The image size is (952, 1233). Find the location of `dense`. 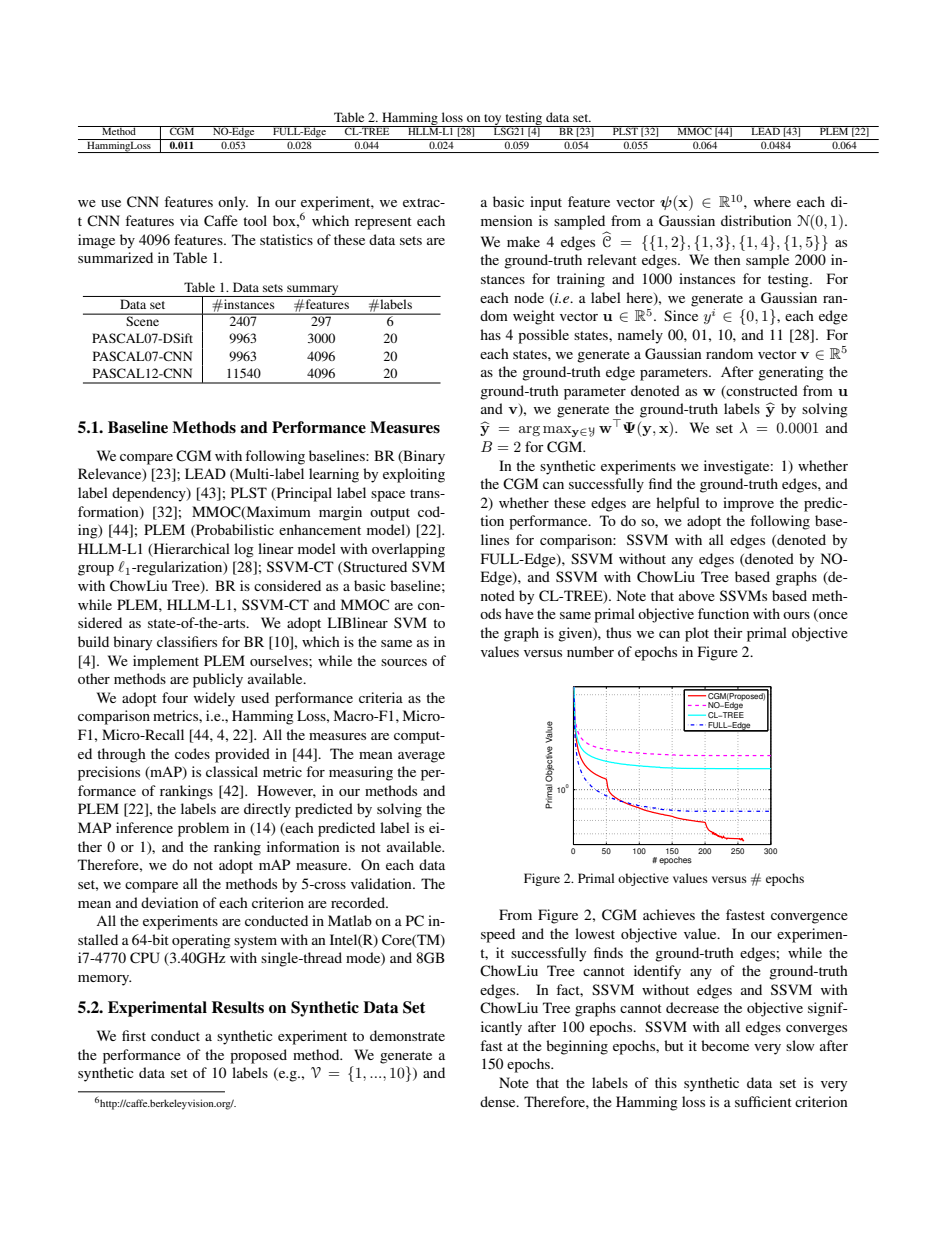

dense is located at coordinates (499, 1101).
